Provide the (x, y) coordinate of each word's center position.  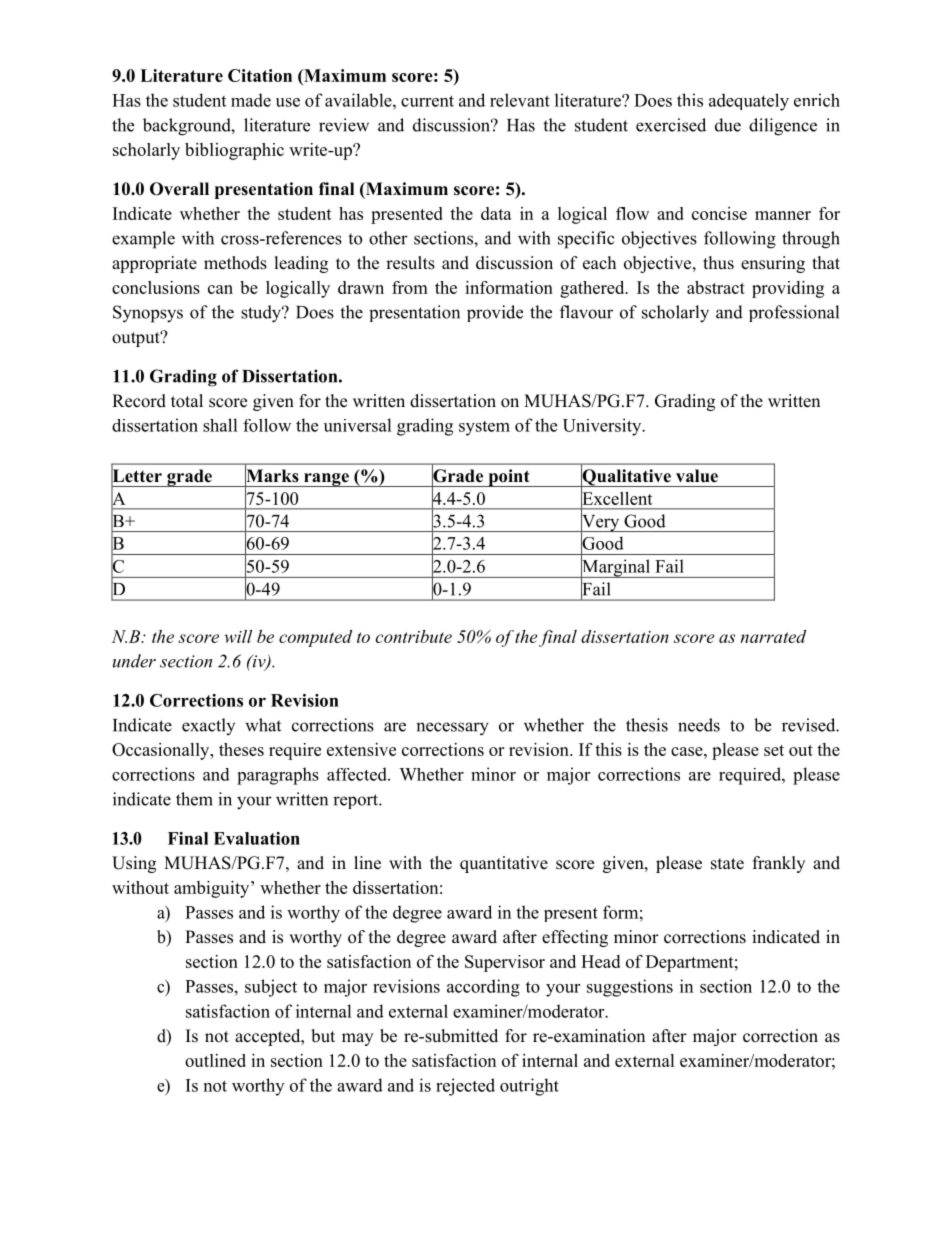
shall (220, 425)
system (484, 428)
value (697, 476)
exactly (208, 726)
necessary (452, 729)
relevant (520, 100)
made (251, 100)
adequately (749, 102)
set (774, 750)
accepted (269, 1037)
